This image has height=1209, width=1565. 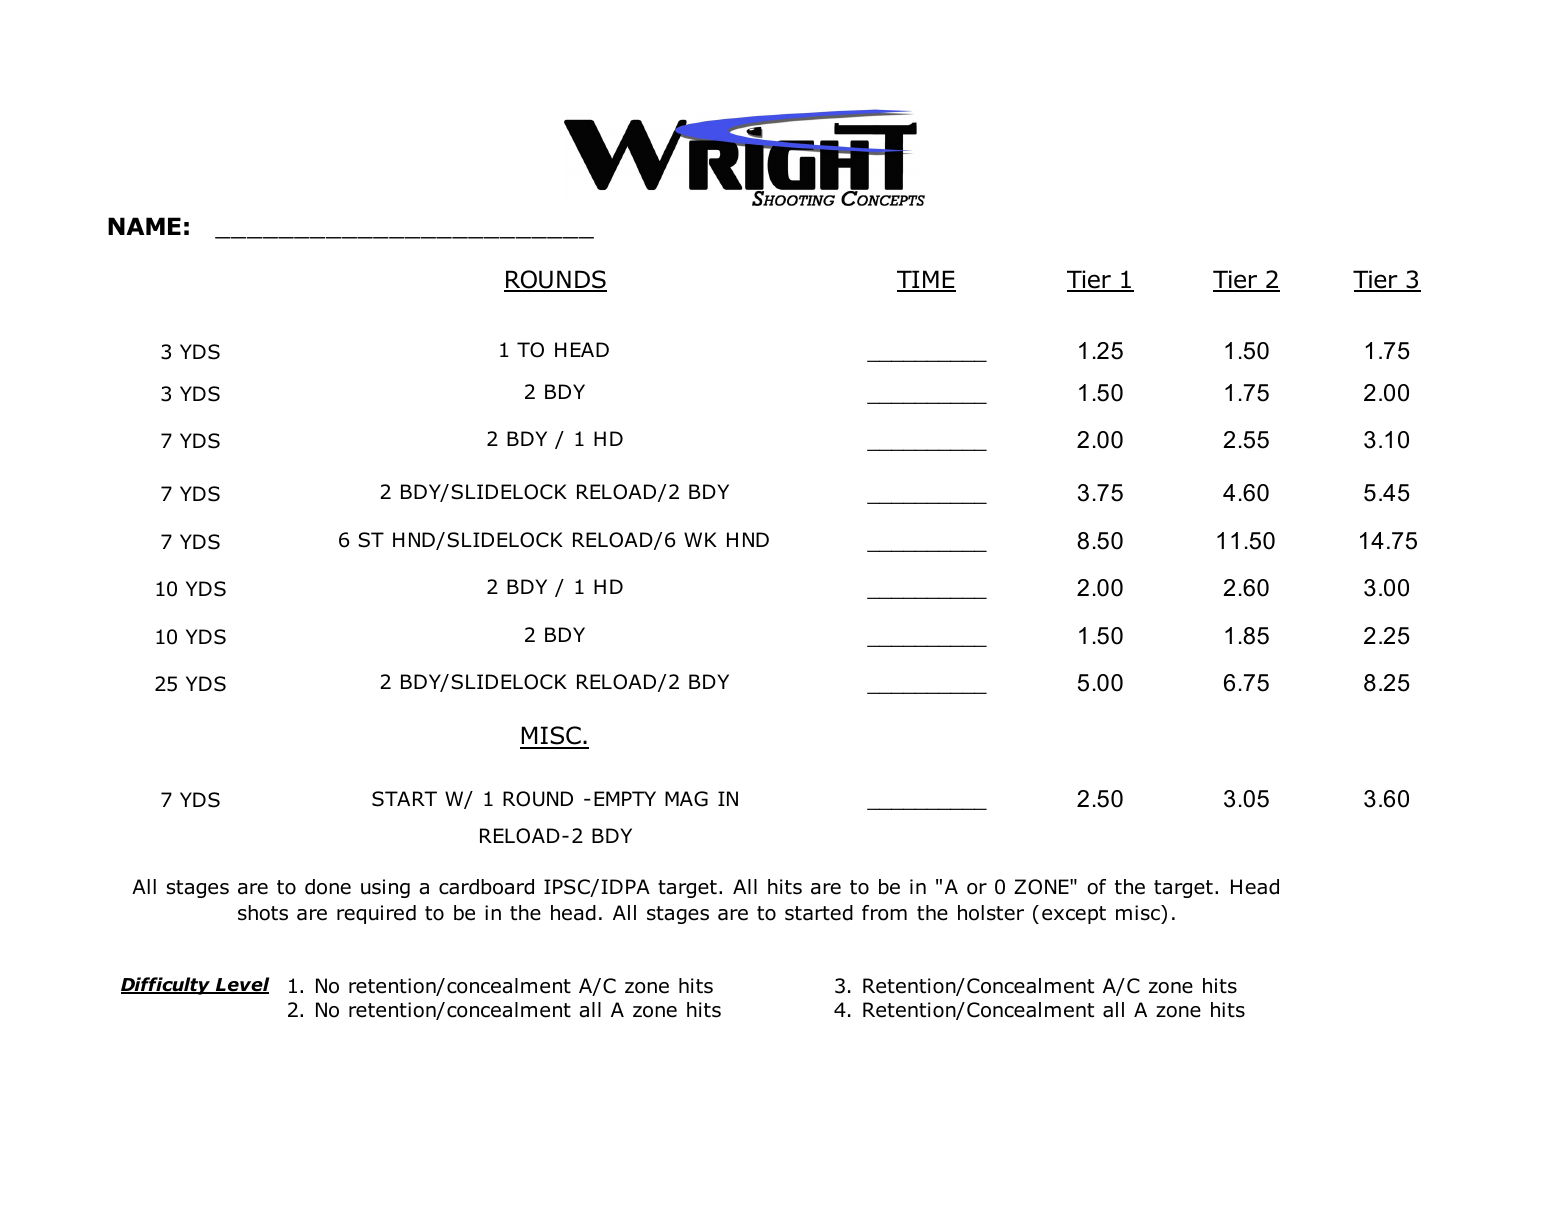 I want to click on MAG, so click(x=686, y=799).
